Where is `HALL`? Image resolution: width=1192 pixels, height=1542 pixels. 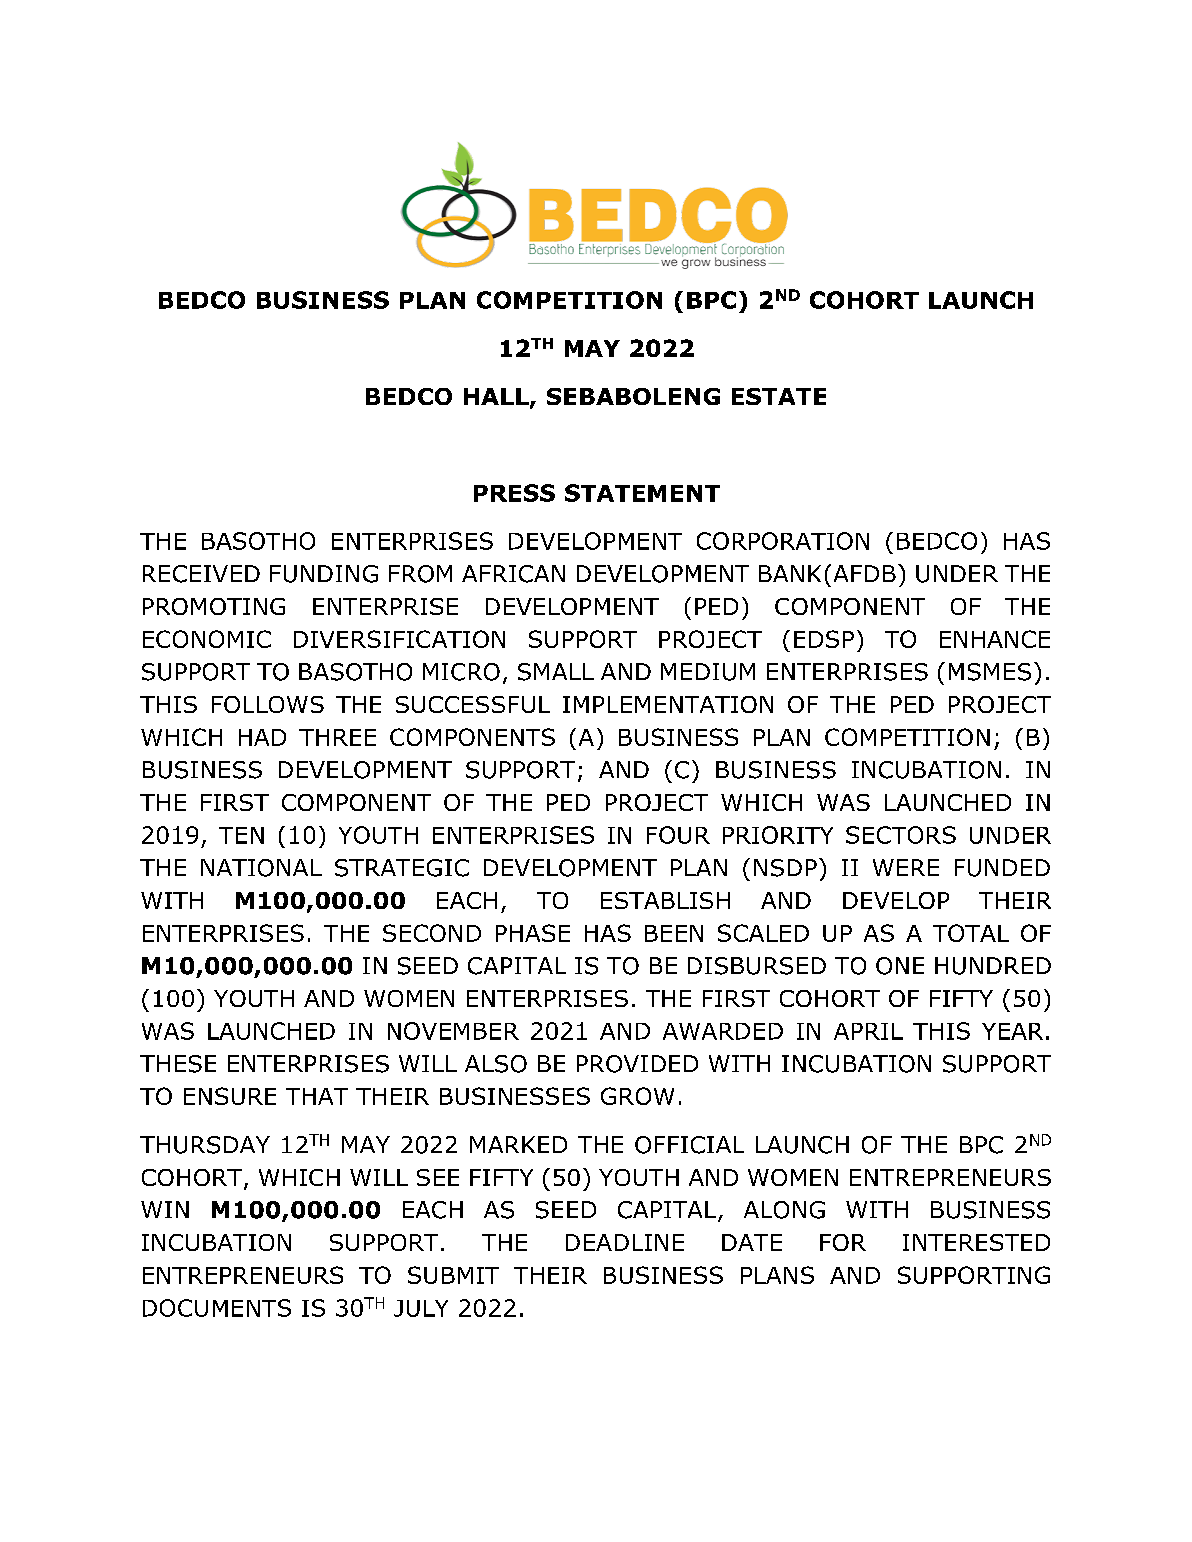
HALL is located at coordinates (497, 397).
